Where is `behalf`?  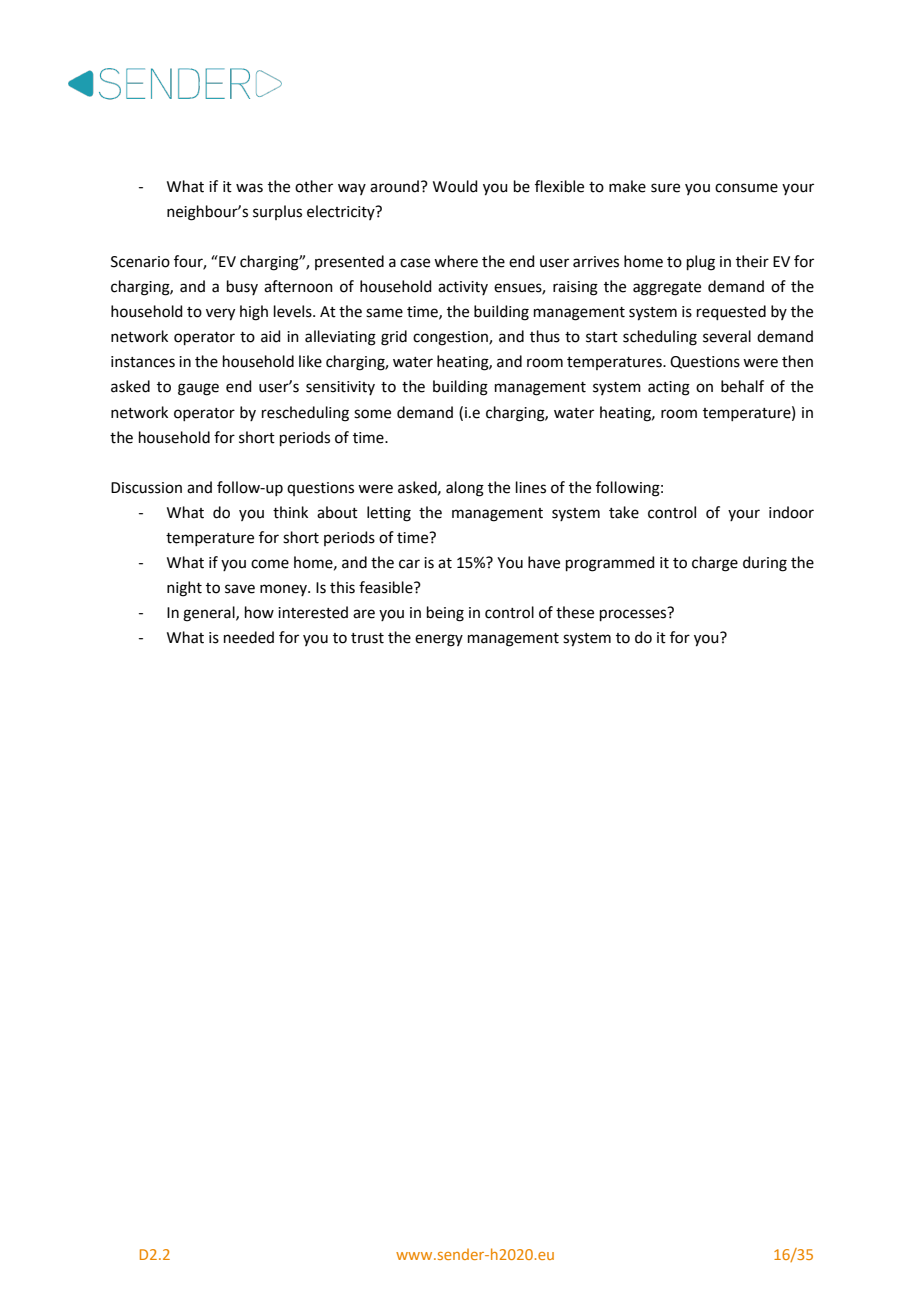
behalf is located at coordinates (742, 386).
